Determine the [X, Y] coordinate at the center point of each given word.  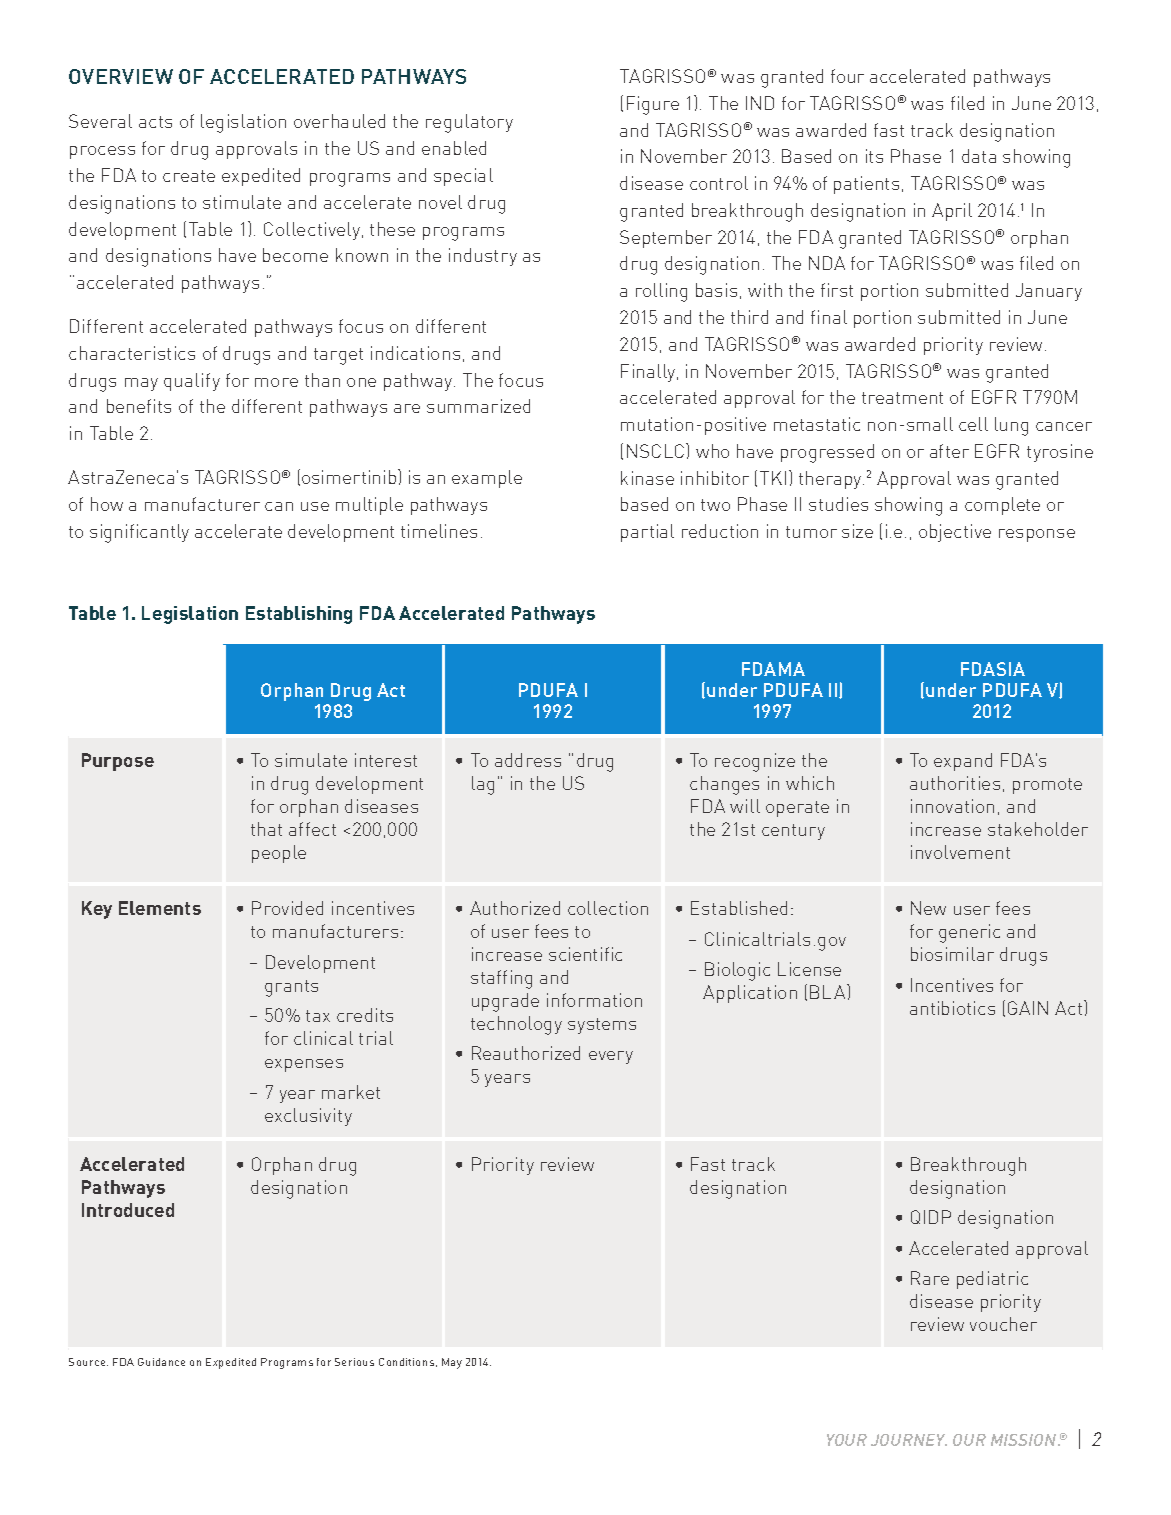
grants [291, 988]
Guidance [161, 1362]
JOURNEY [909, 1440]
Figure [653, 105]
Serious [354, 1362]
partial [647, 533]
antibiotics [952, 1008]
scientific [585, 954]
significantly [139, 533]
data [979, 156]
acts [155, 122]
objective [955, 533]
